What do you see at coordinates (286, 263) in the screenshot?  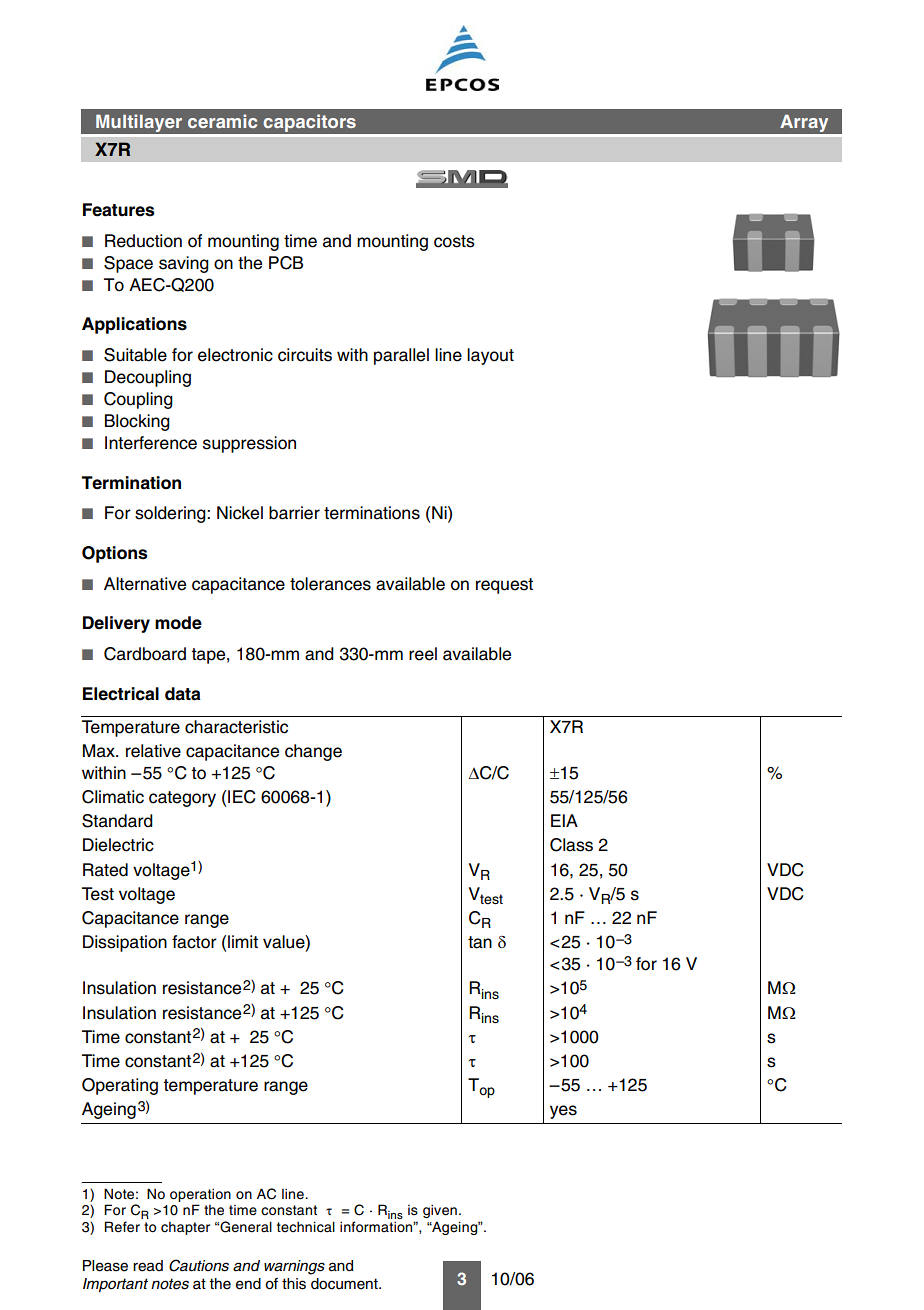 I see `PCB` at bounding box center [286, 263].
